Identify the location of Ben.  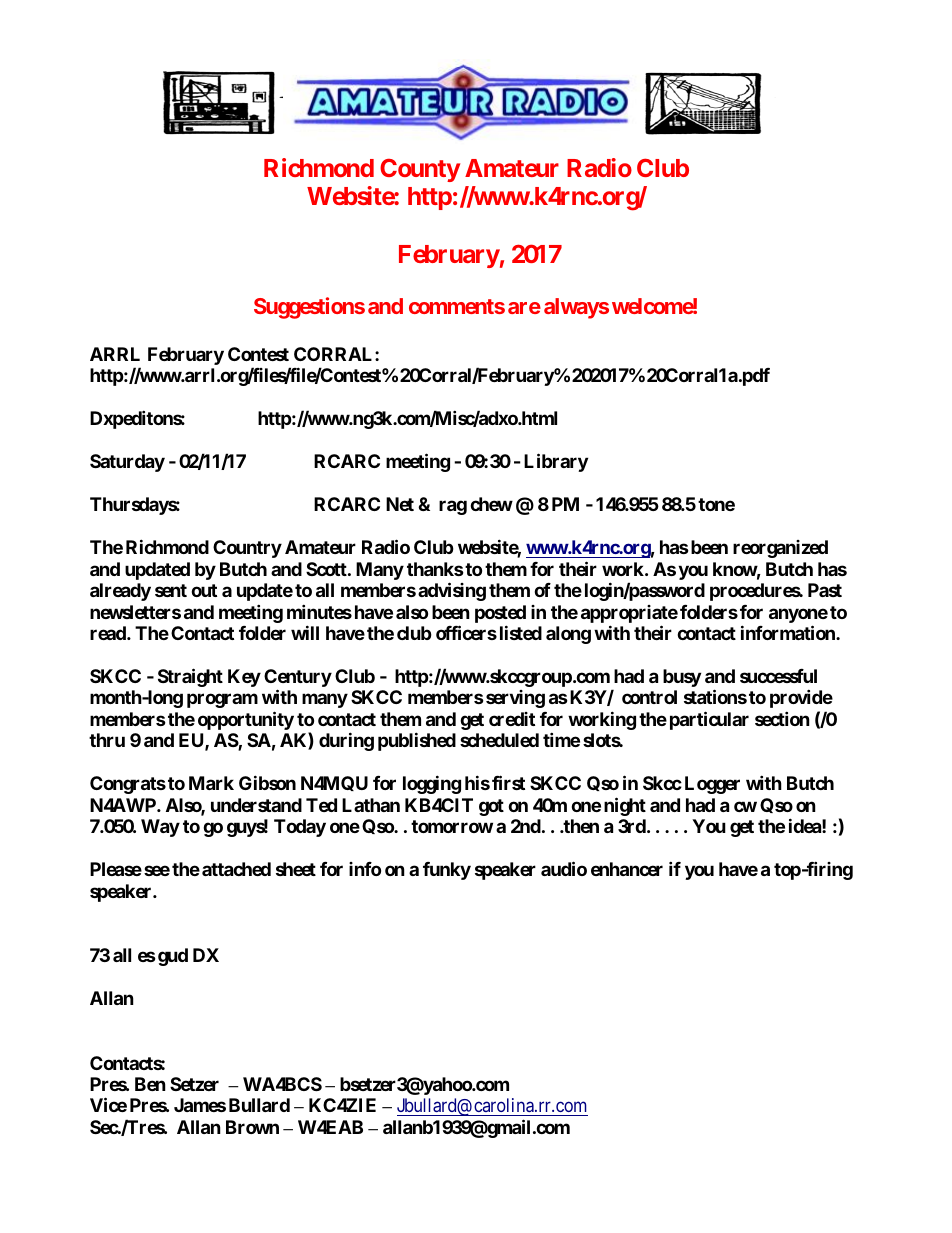
(150, 1084).
